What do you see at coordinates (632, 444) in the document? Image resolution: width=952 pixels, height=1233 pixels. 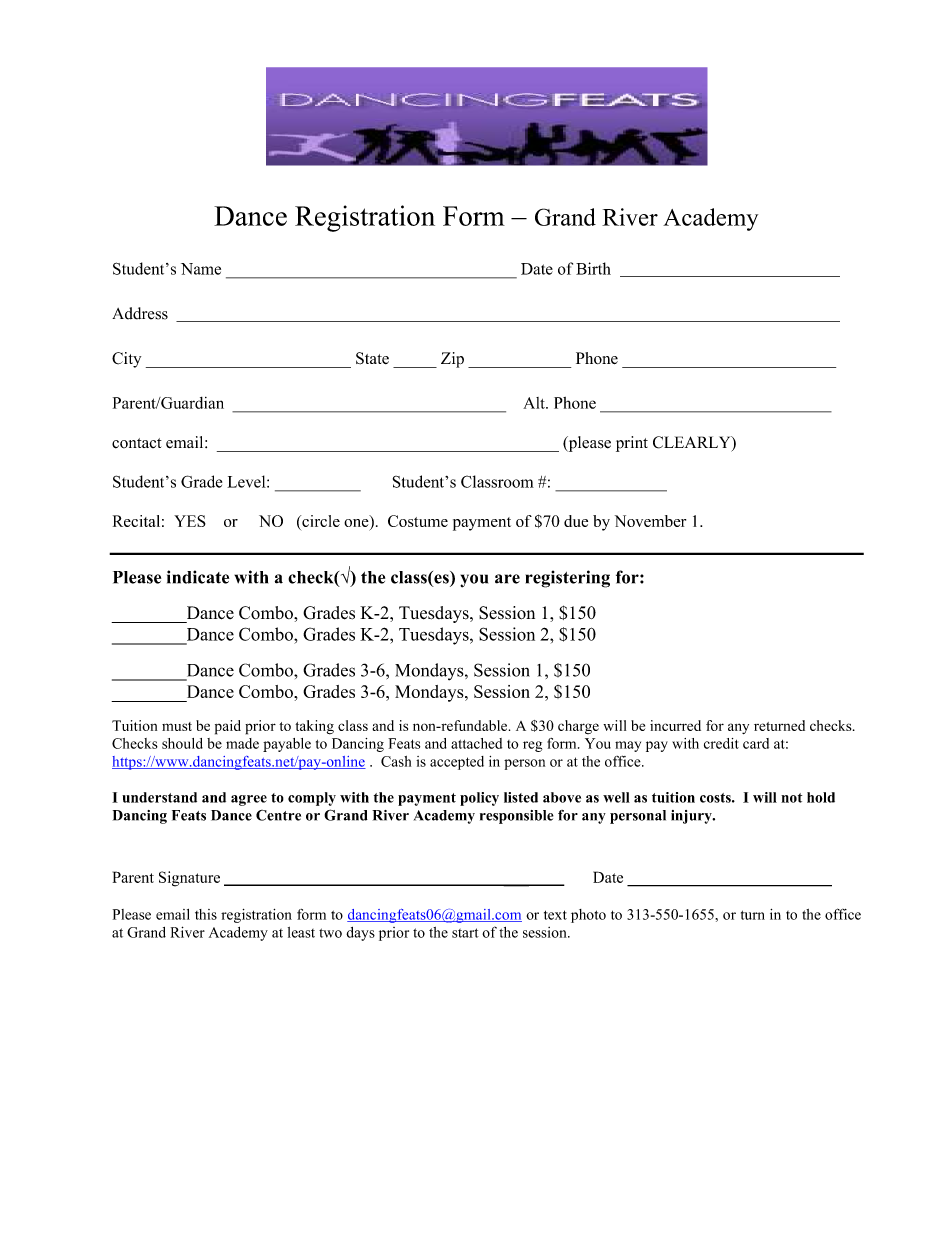 I see `print` at bounding box center [632, 444].
